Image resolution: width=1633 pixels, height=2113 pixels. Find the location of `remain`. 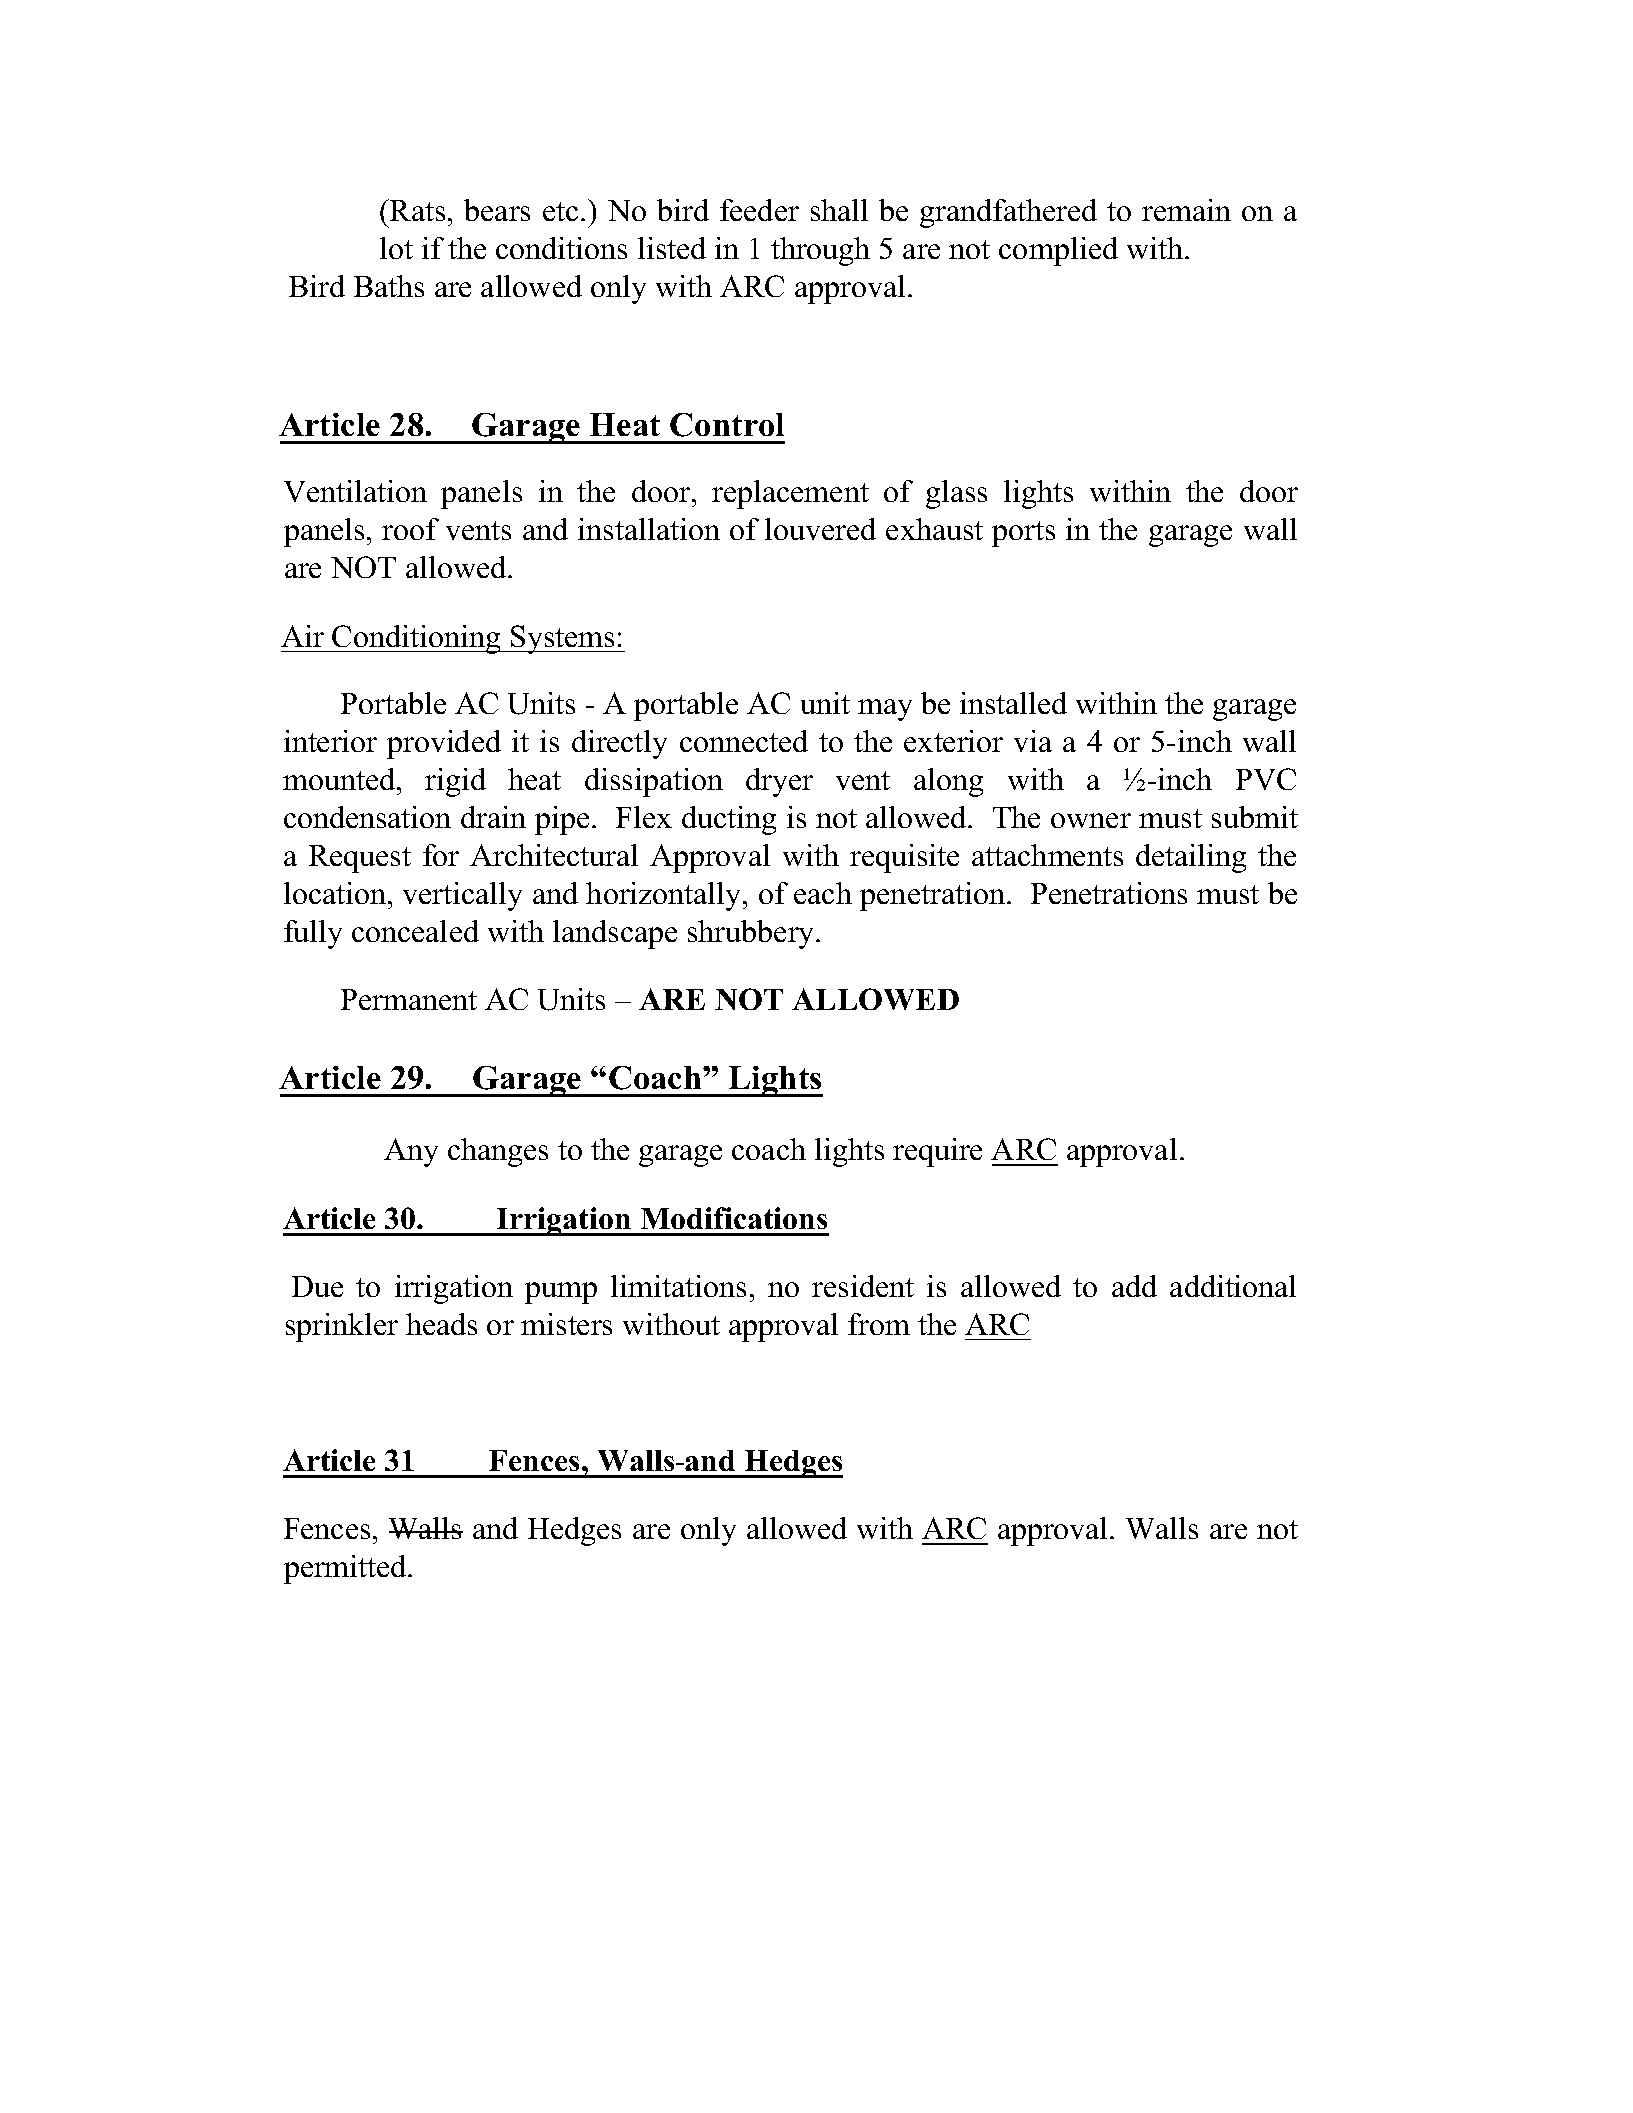

remain is located at coordinates (1186, 210).
